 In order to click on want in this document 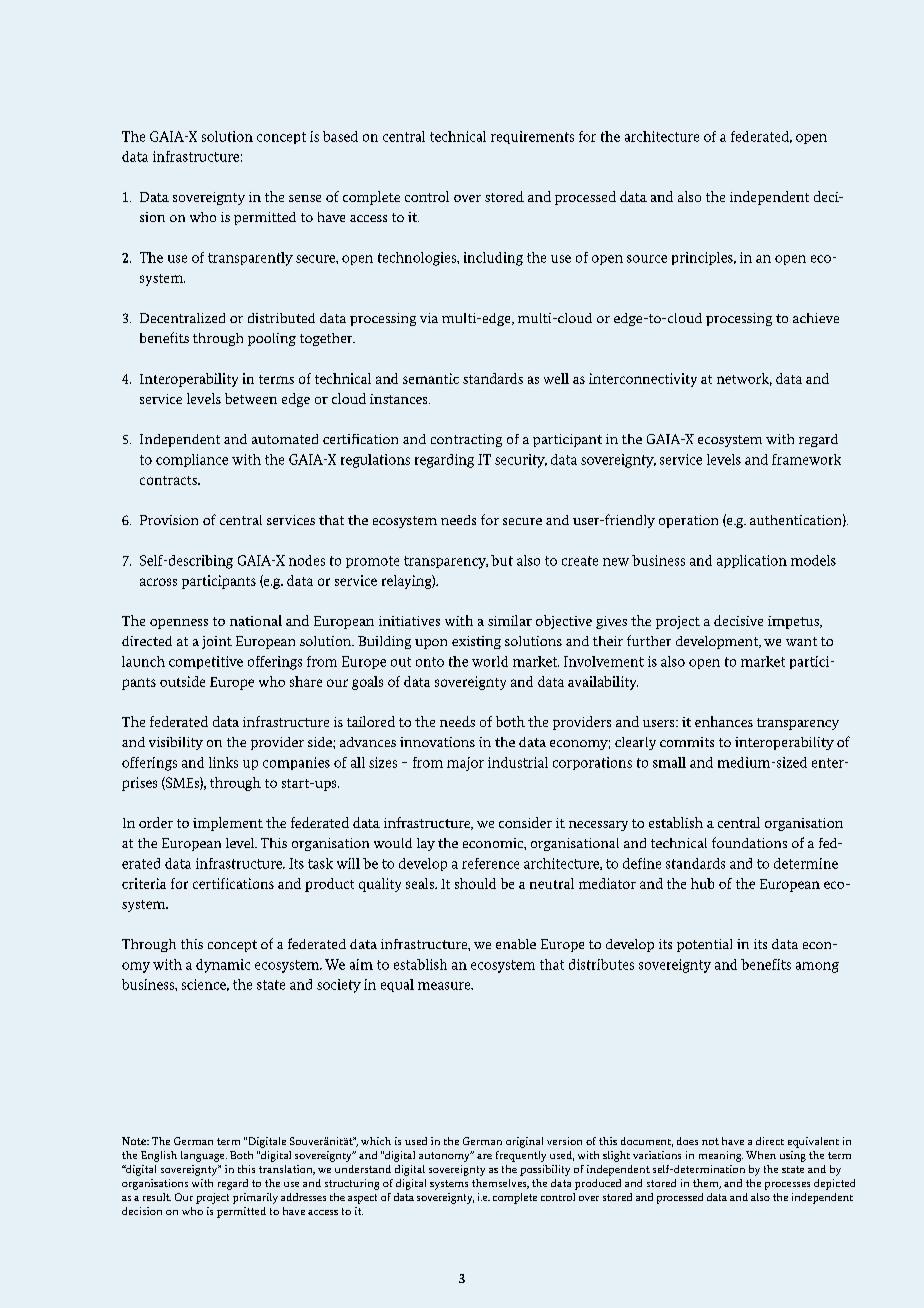, I will do `click(801, 641)`.
